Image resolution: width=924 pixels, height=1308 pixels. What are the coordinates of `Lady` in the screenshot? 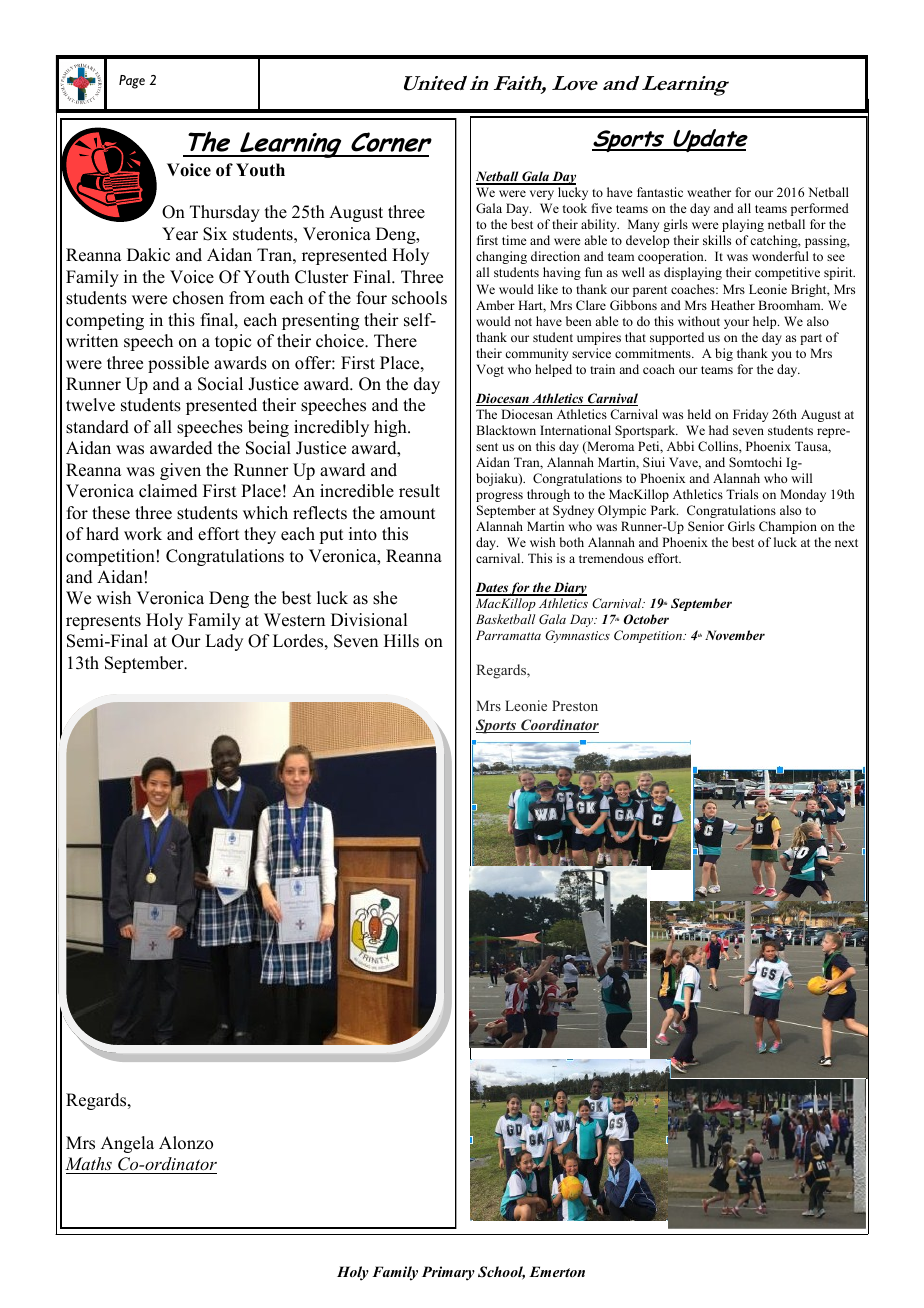 It's located at (224, 642).
